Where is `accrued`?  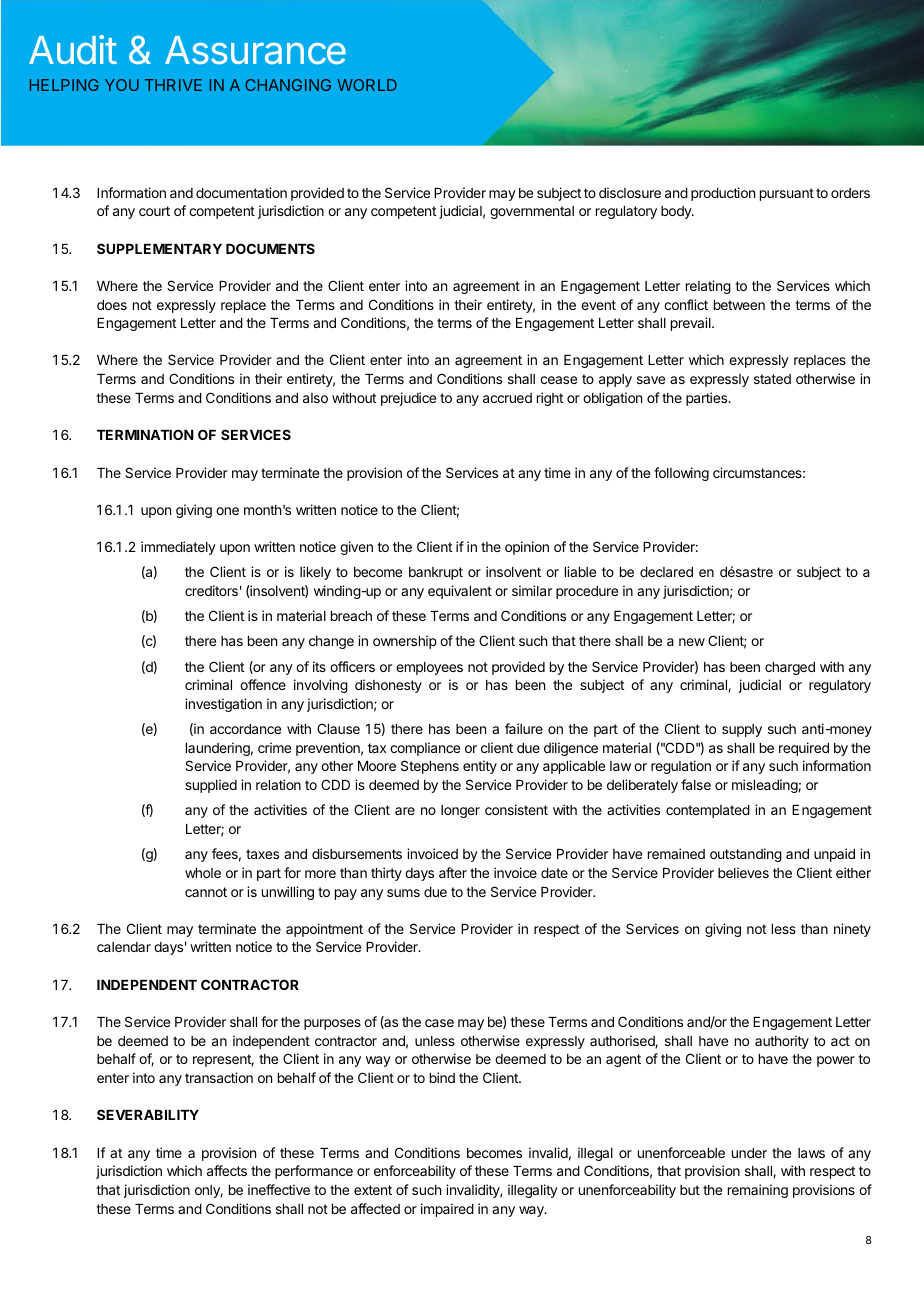 accrued is located at coordinates (507, 398).
